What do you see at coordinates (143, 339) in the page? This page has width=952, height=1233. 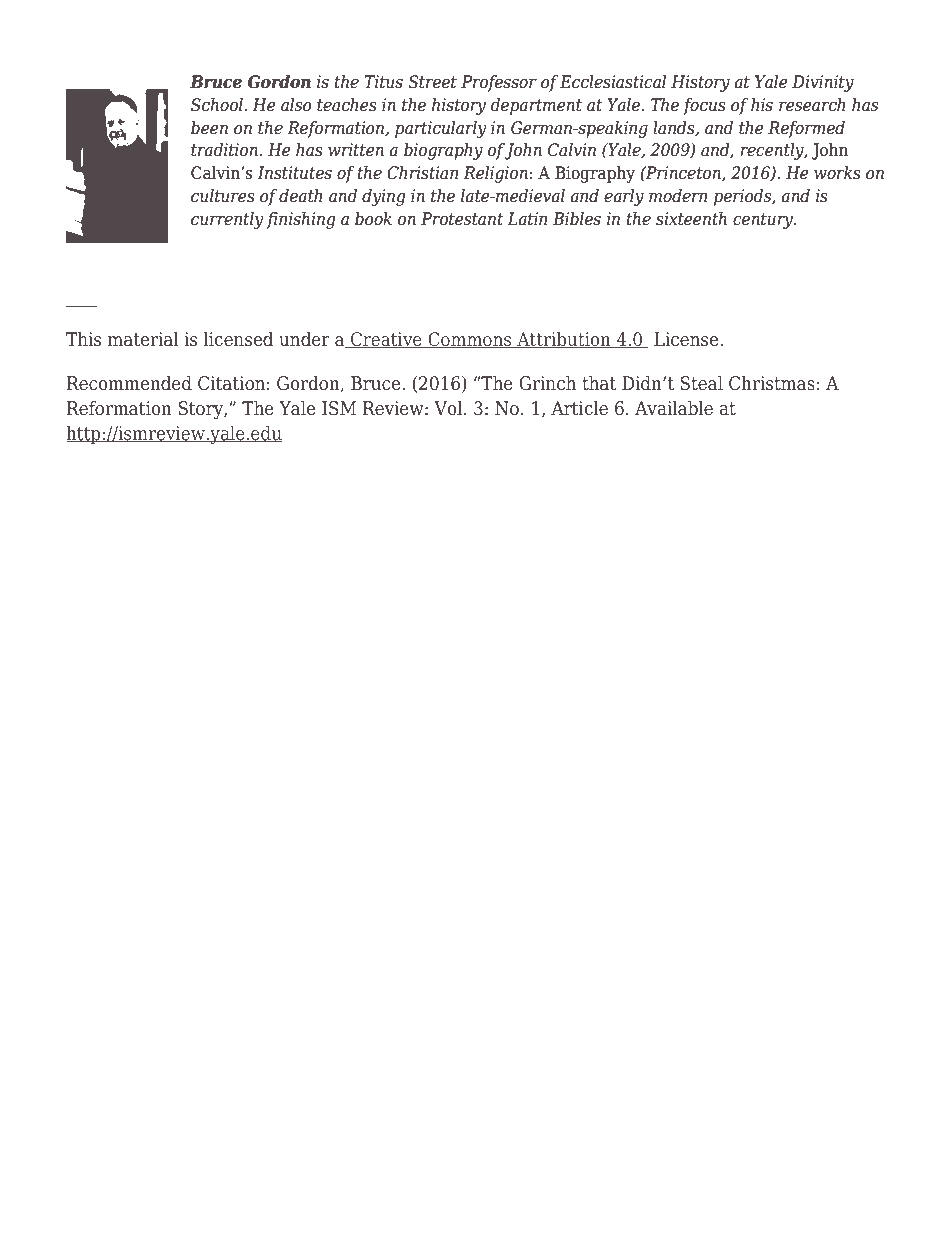 I see `material` at bounding box center [143, 339].
